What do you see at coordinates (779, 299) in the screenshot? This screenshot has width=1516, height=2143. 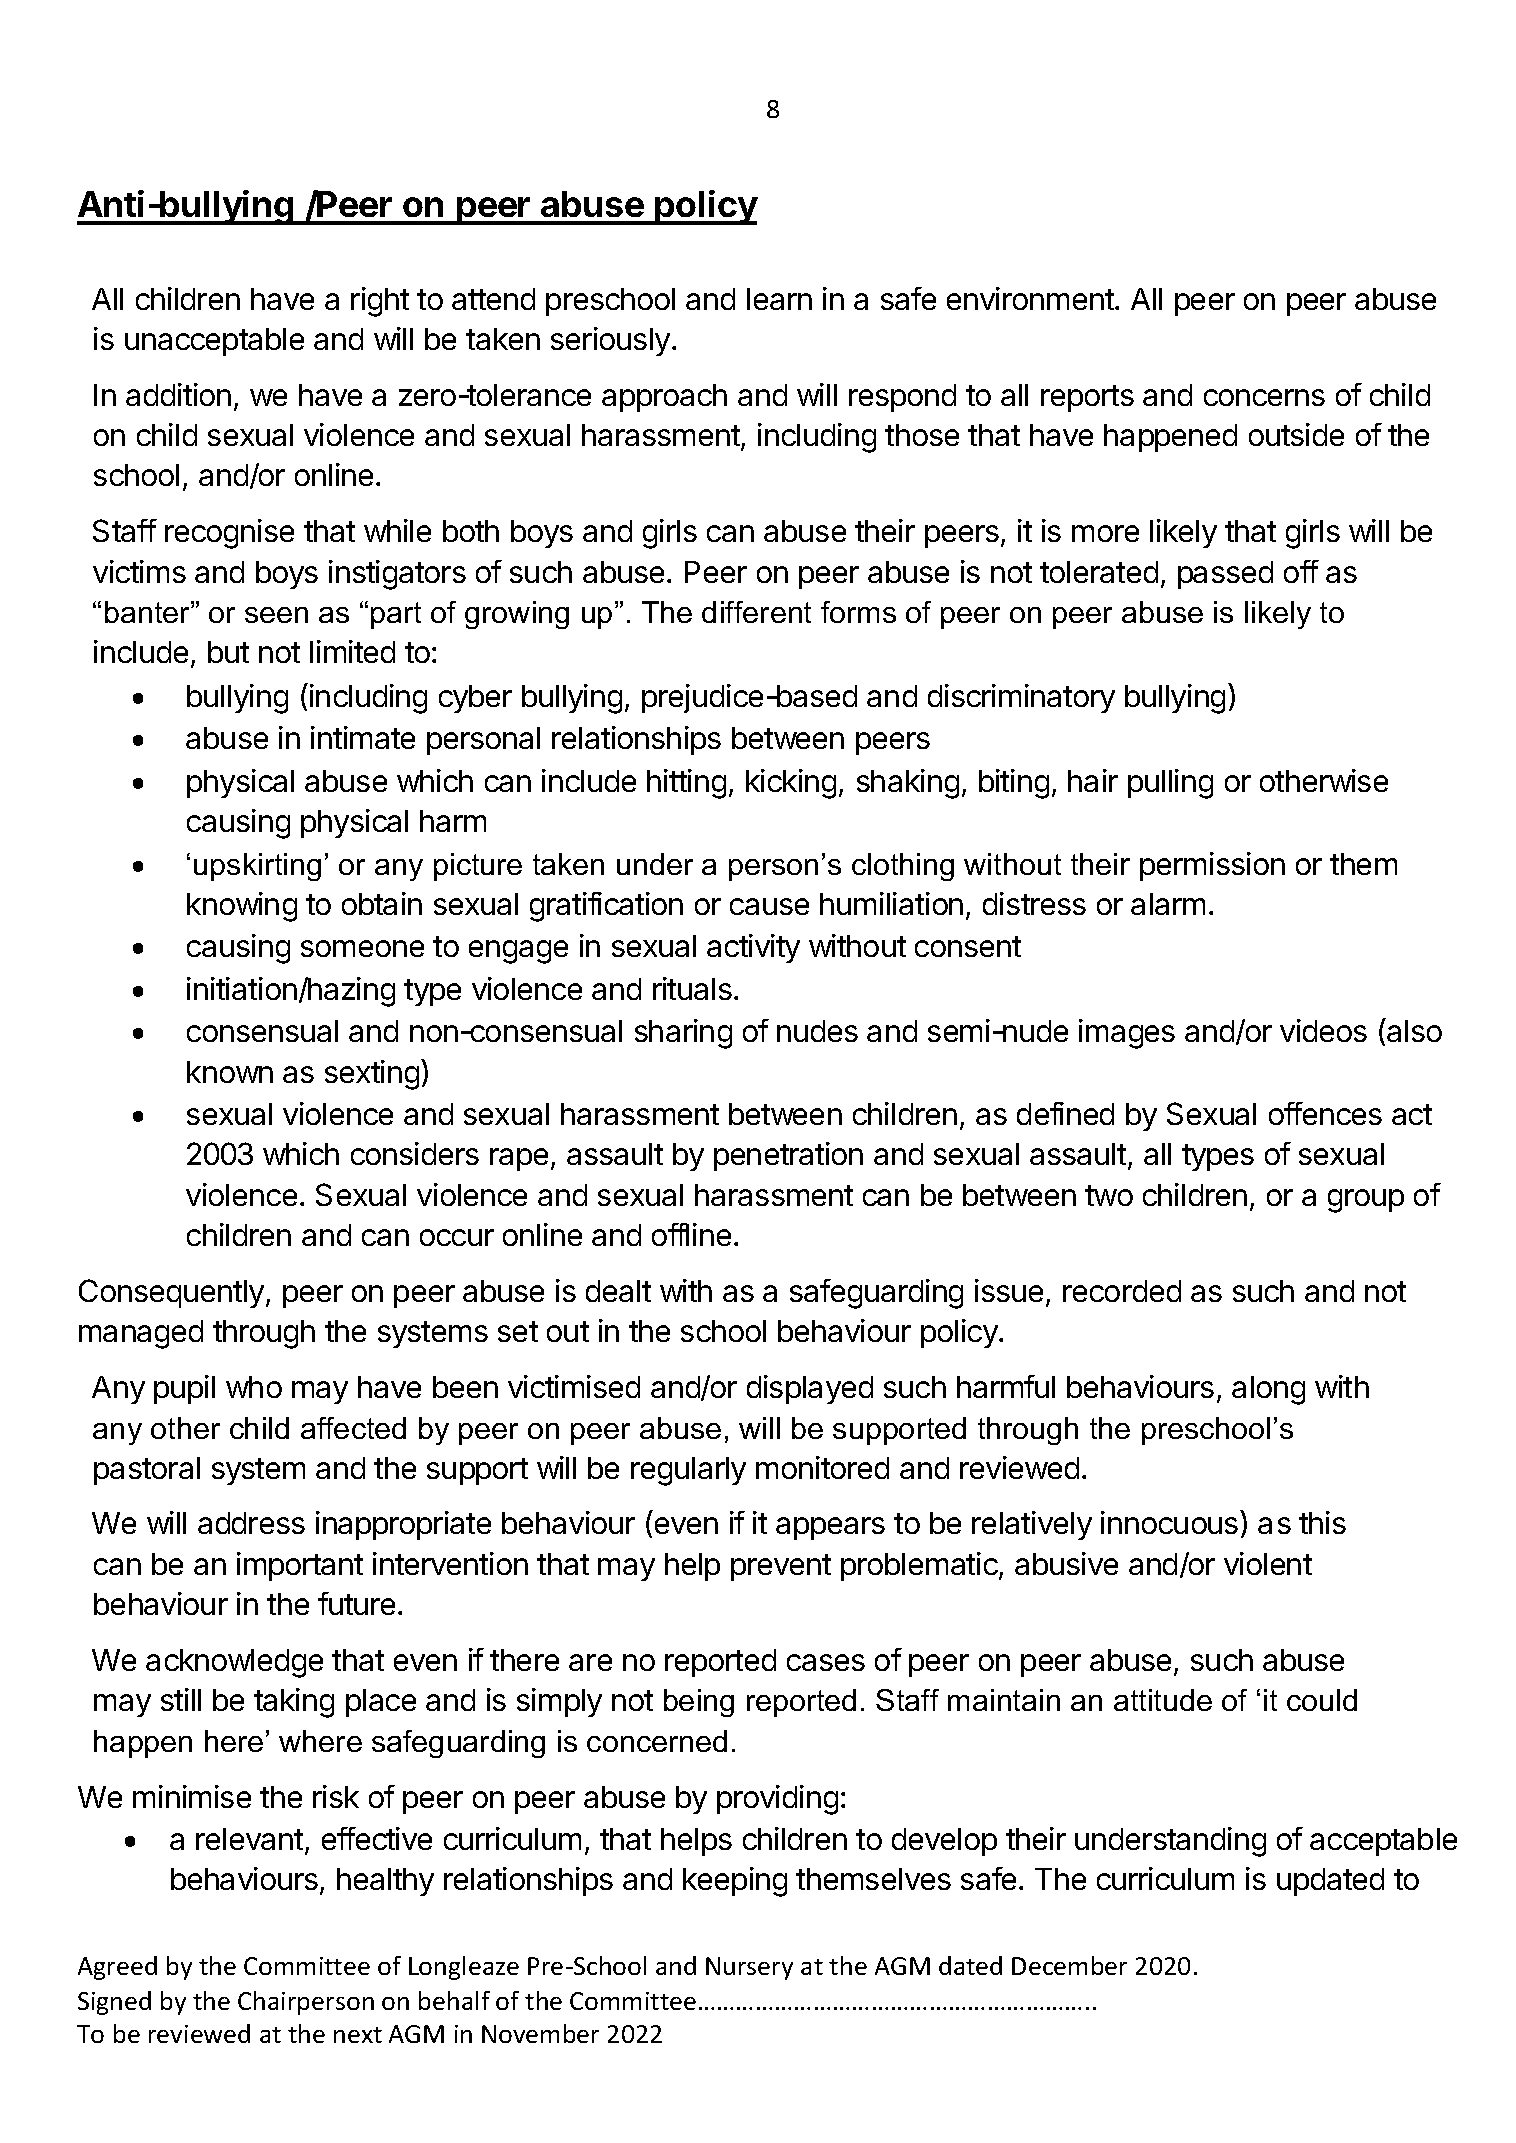 I see `learn` at bounding box center [779, 299].
